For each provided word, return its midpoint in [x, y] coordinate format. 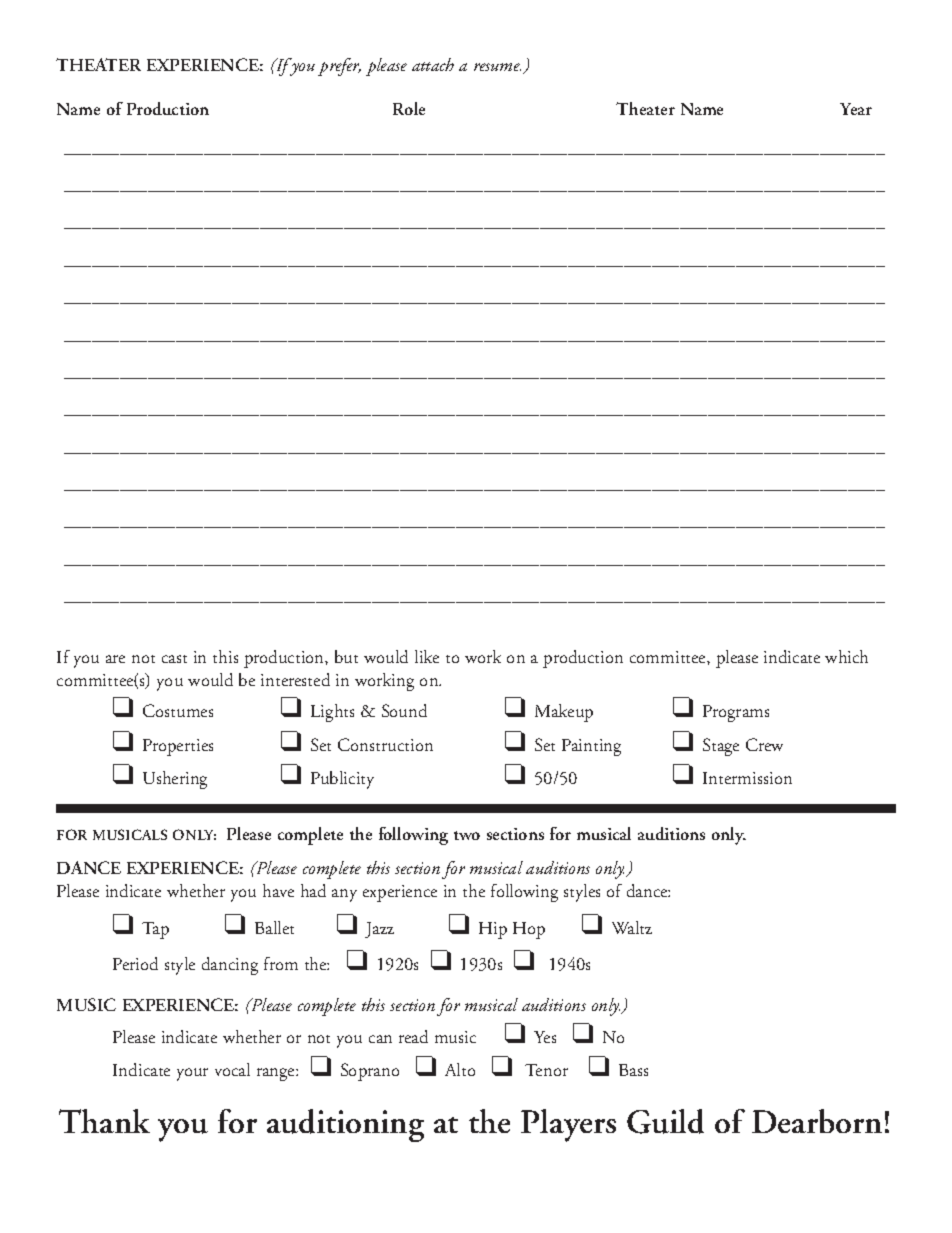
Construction [385, 744]
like [427, 656]
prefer [339, 67]
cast [174, 659]
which [846, 656]
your [192, 1074]
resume [497, 67]
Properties [178, 747]
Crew [764, 744]
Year [856, 109]
